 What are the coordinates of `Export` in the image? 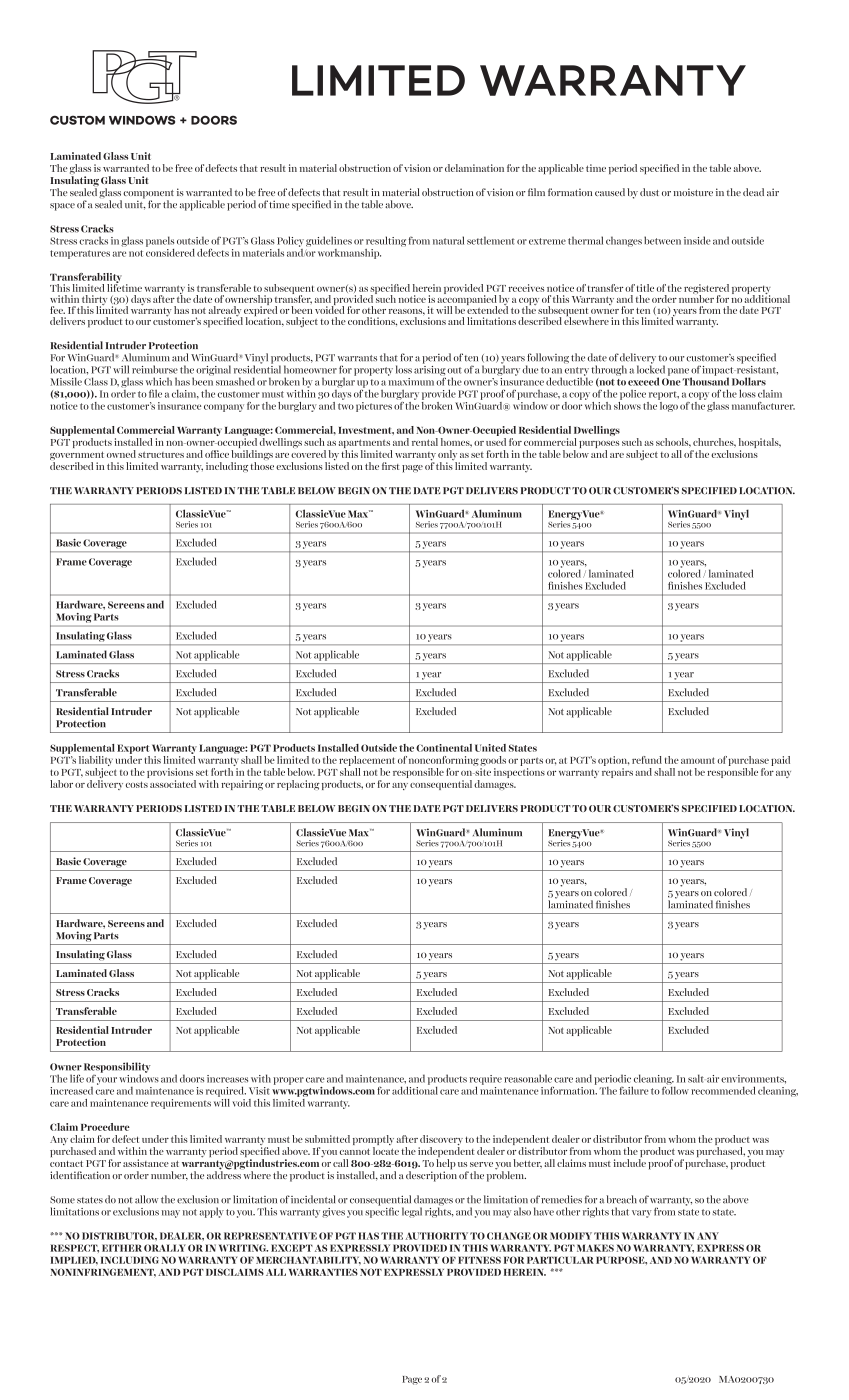 It's located at (133, 749).
